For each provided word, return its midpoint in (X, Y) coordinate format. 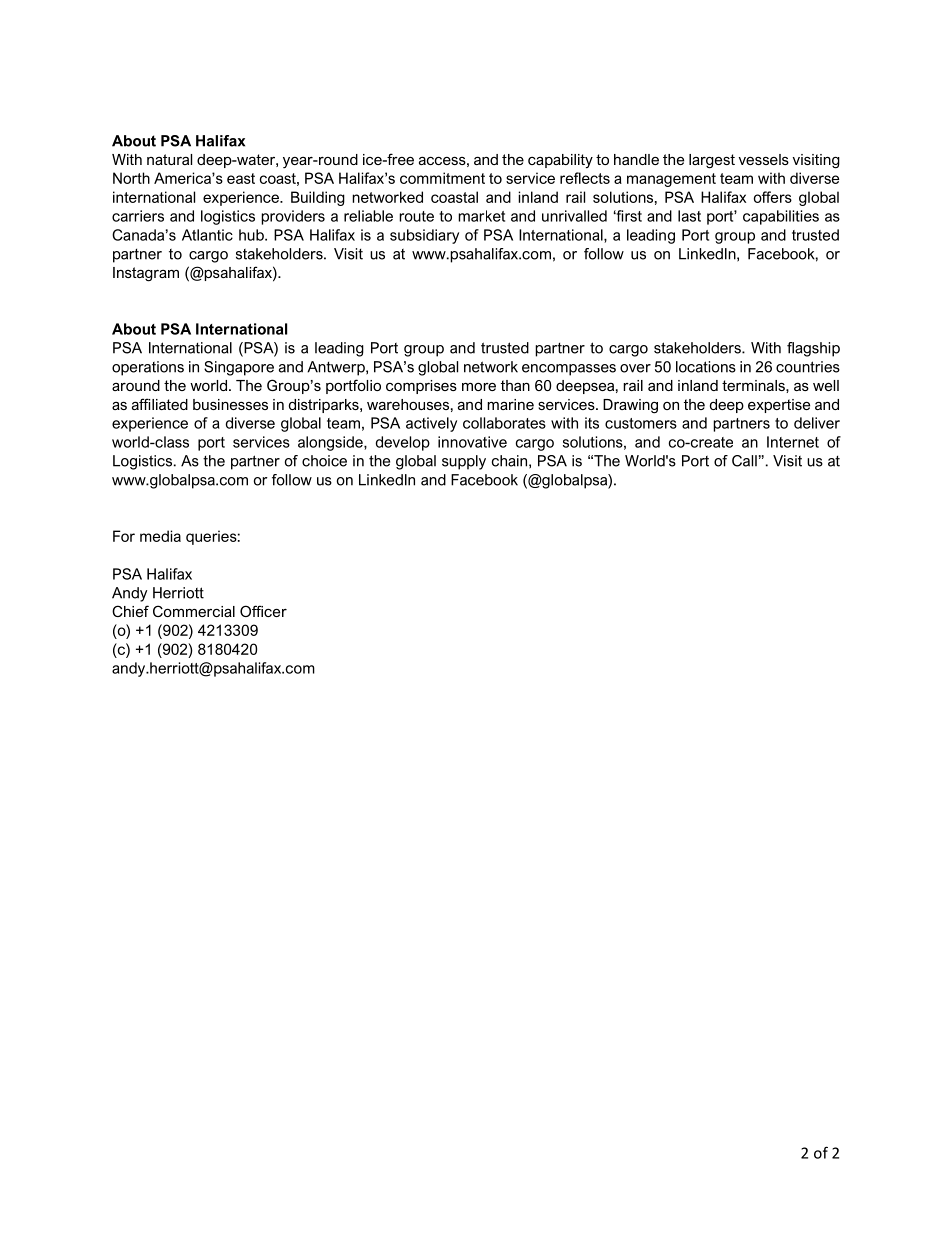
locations (706, 367)
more (479, 387)
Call (744, 461)
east (241, 178)
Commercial (194, 611)
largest (712, 161)
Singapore (239, 368)
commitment (442, 178)
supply (464, 462)
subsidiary (424, 236)
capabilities (781, 217)
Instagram (146, 274)
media (160, 536)
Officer (263, 611)
